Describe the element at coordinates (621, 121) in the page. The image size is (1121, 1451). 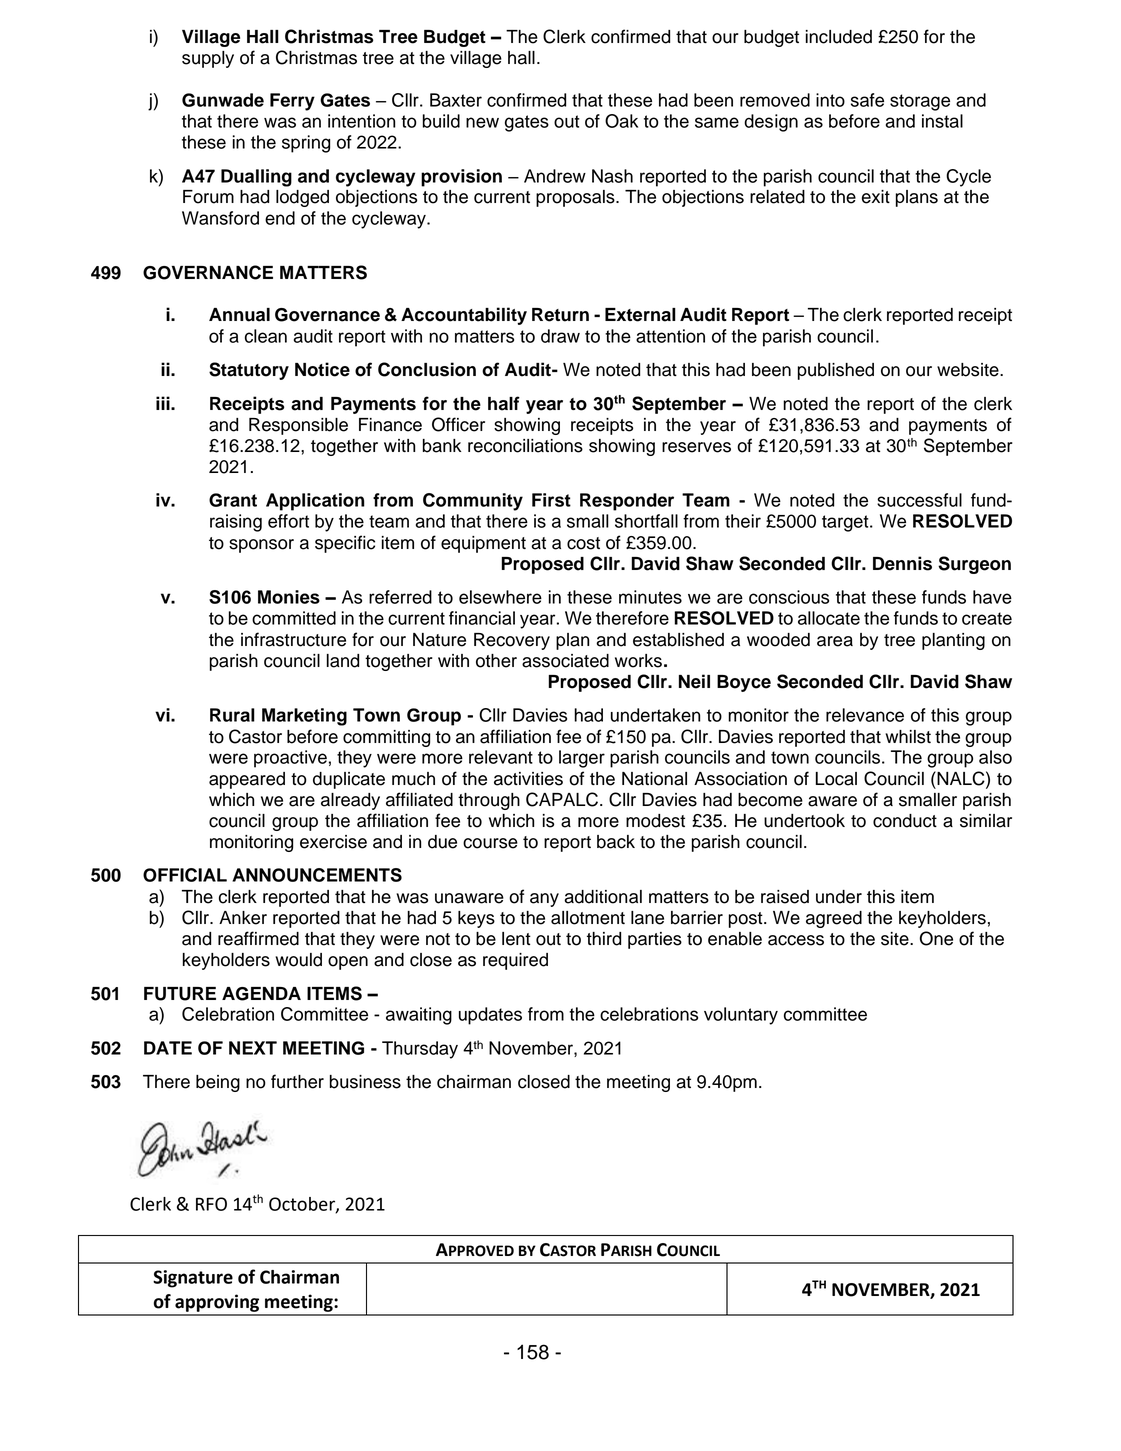
I see `Oak` at that location.
